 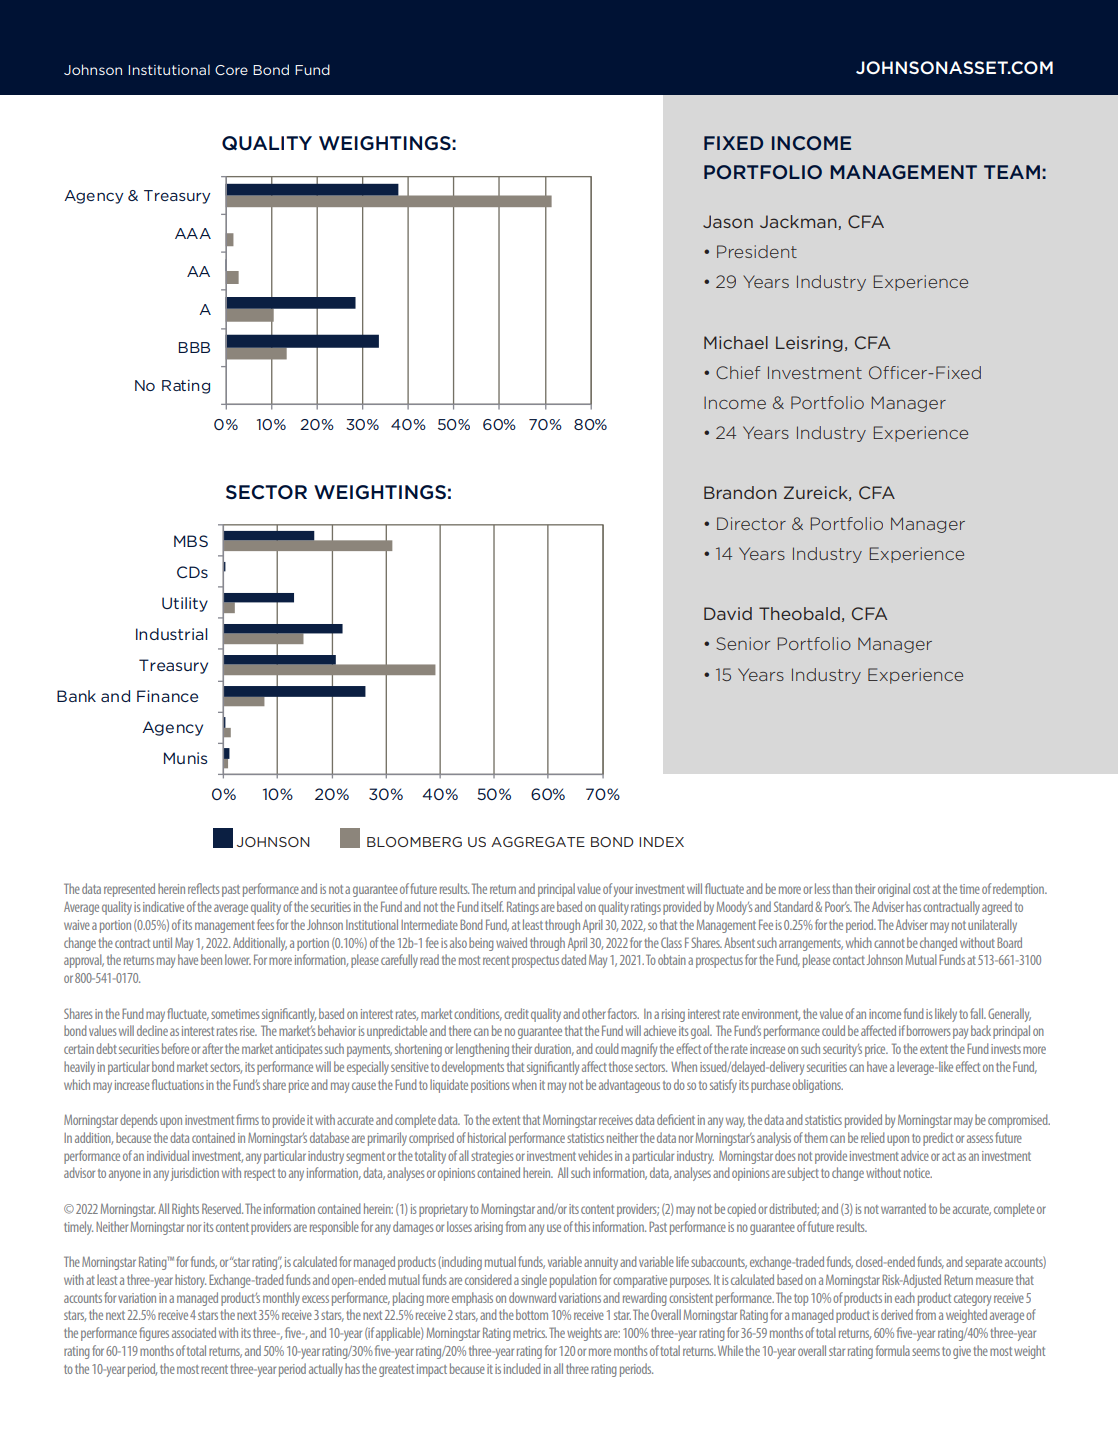 What do you see at coordinates (1012, 172) in the screenshot?
I see `TEAM` at bounding box center [1012, 172].
